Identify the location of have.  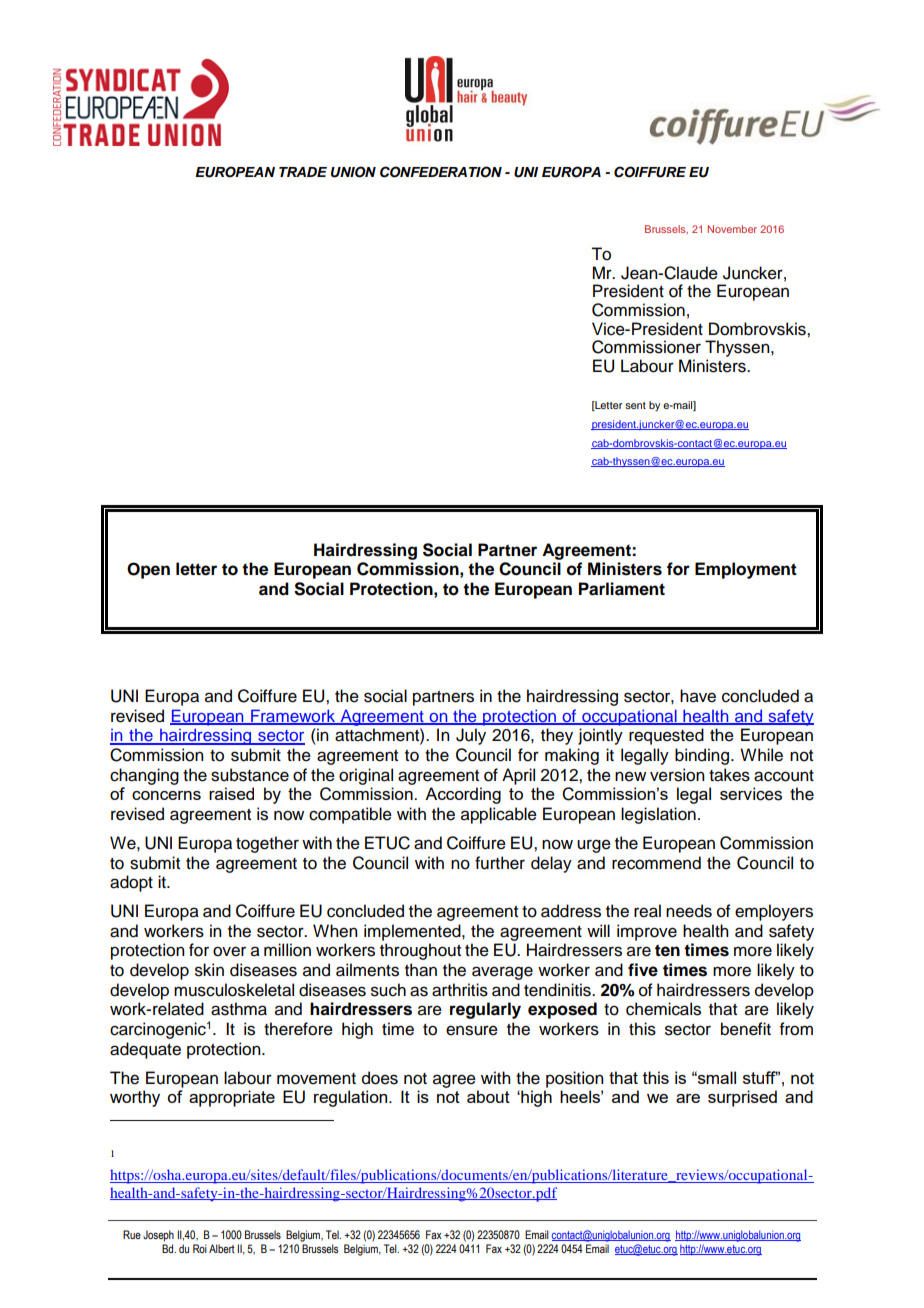
(698, 696).
